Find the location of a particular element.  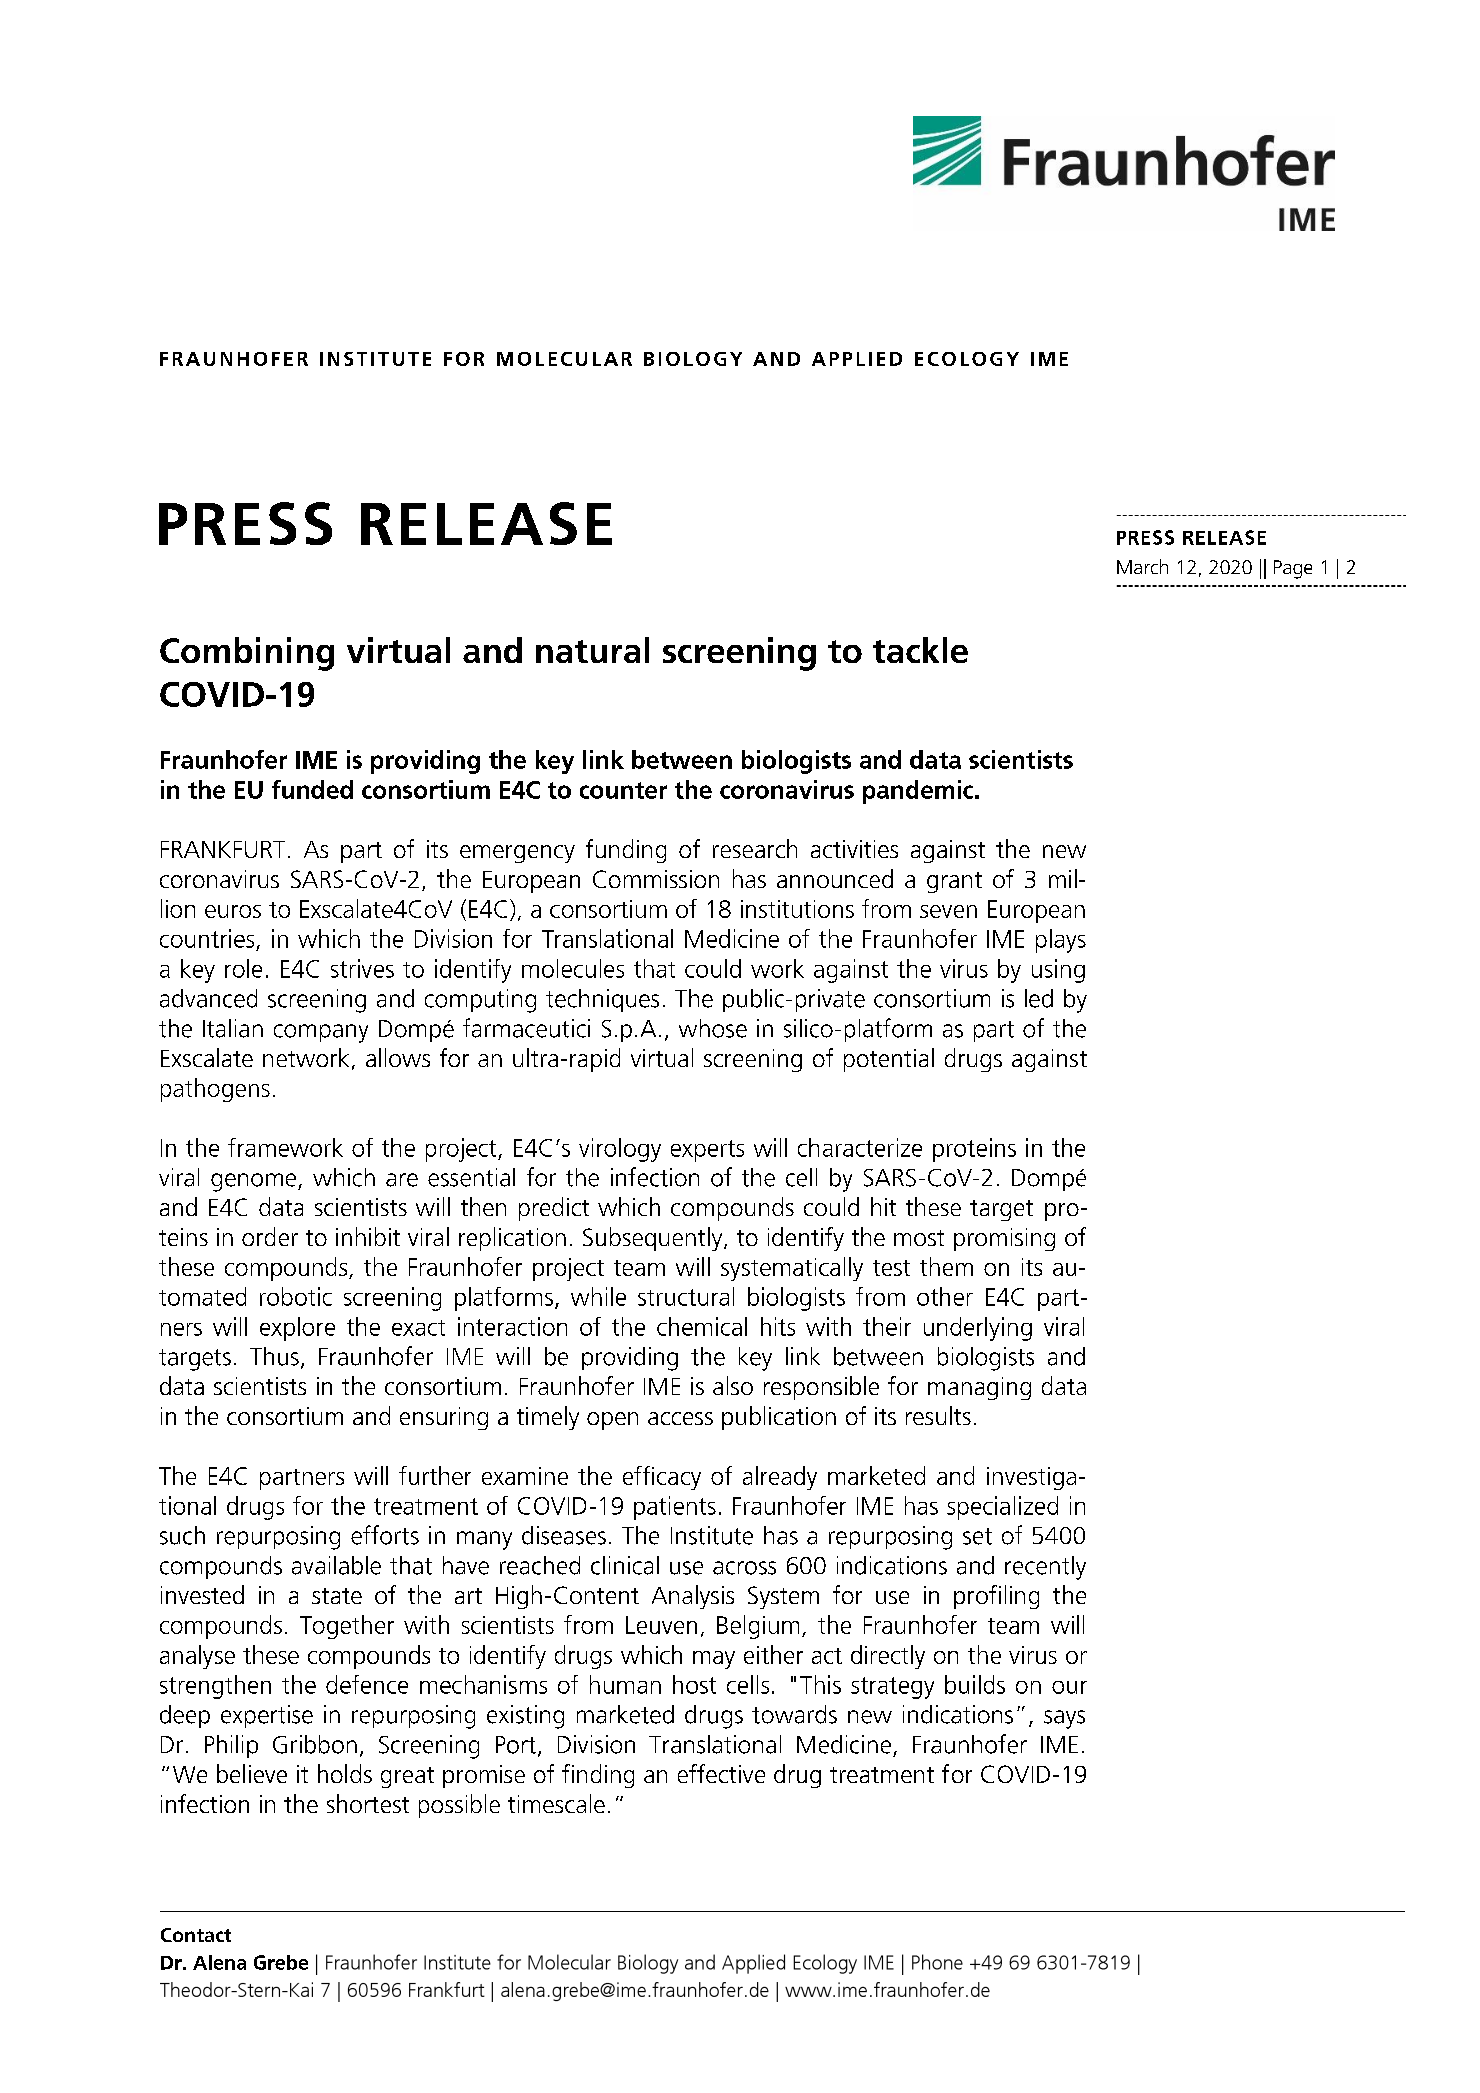

structural is located at coordinates (686, 1296).
